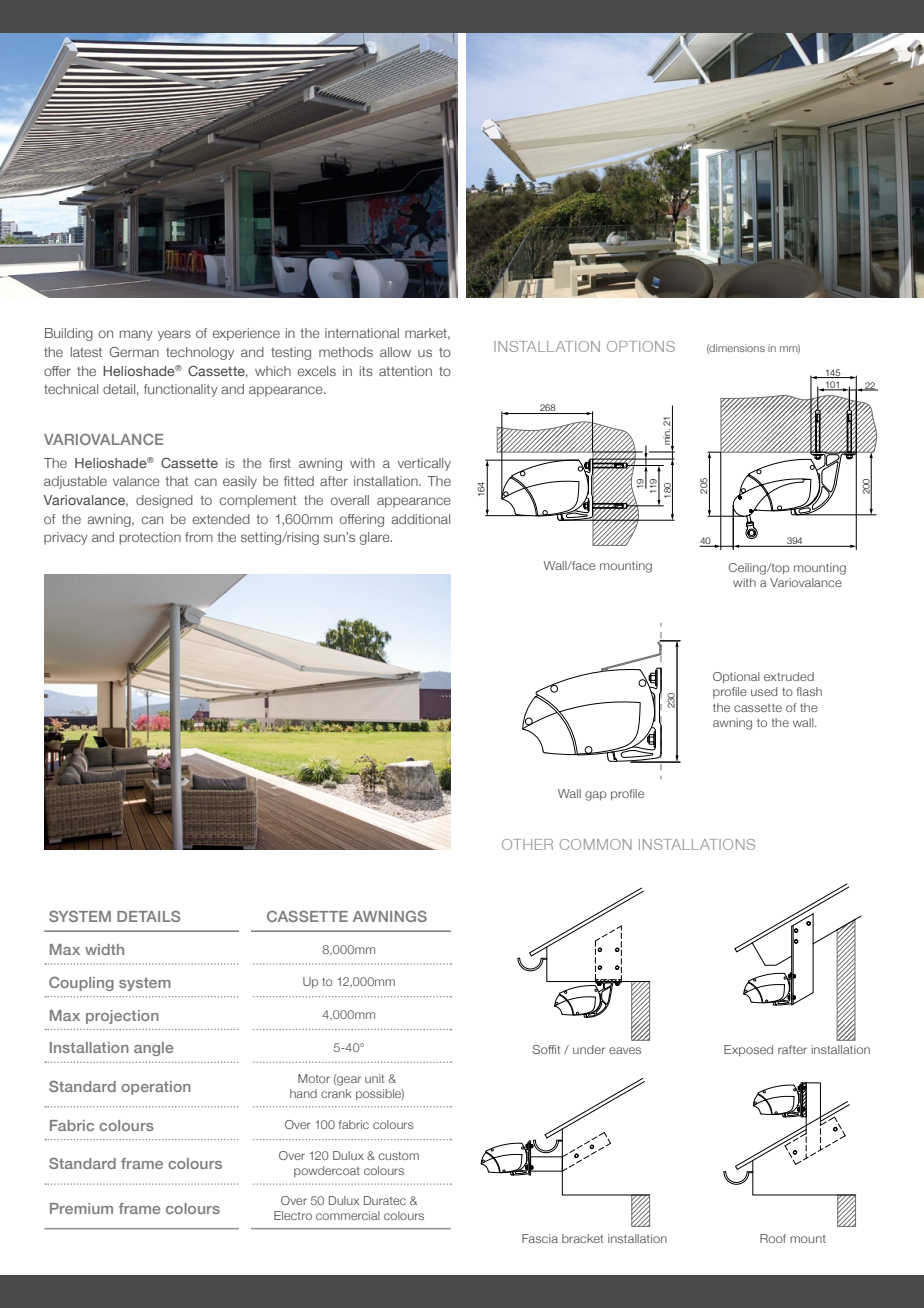 This page has height=1308, width=924. I want to click on COMMON, so click(596, 844).
